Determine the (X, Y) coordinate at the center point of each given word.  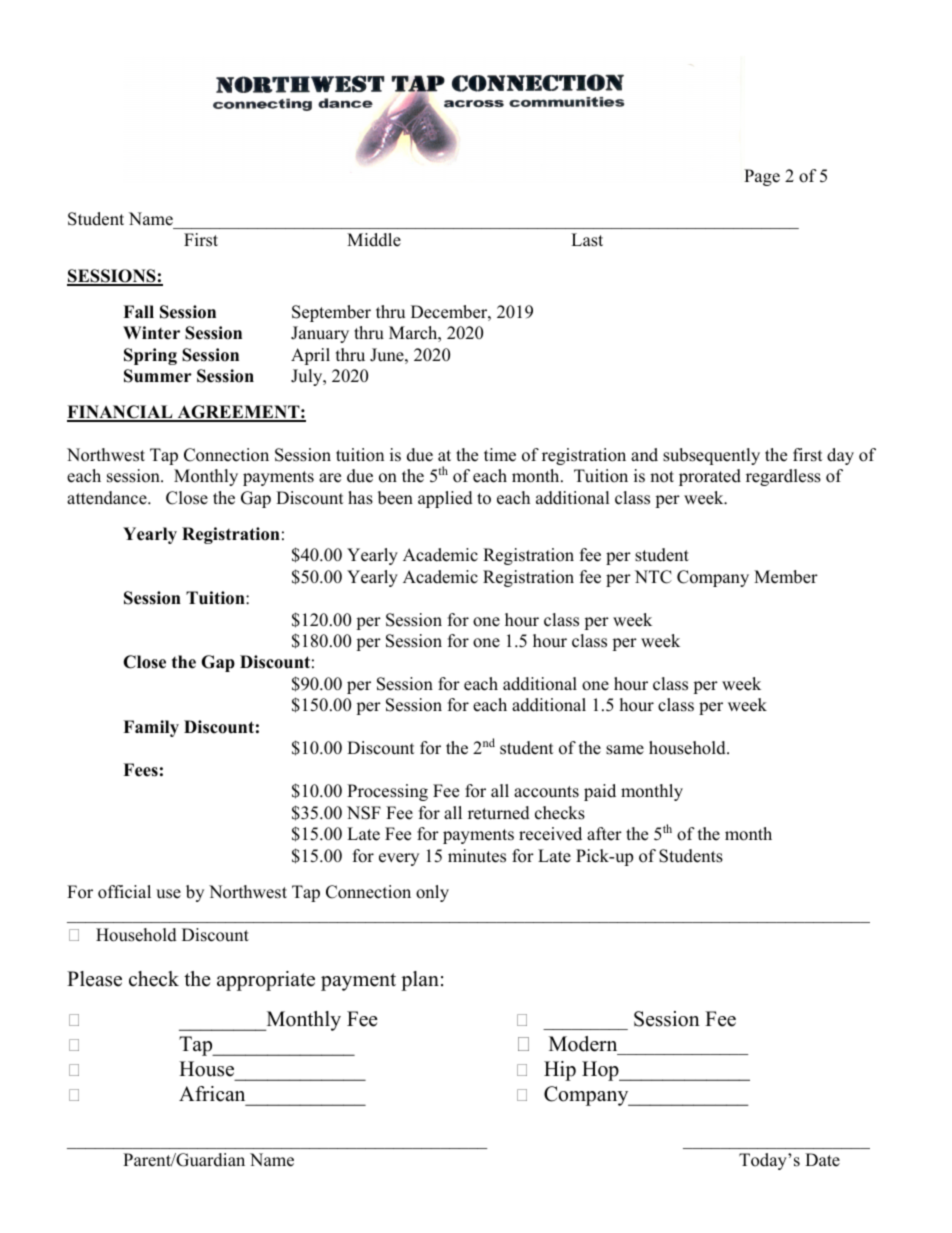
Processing (387, 792)
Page (762, 177)
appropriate (266, 981)
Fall (138, 311)
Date (822, 1160)
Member (786, 577)
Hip (560, 1071)
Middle (374, 240)
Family (151, 728)
